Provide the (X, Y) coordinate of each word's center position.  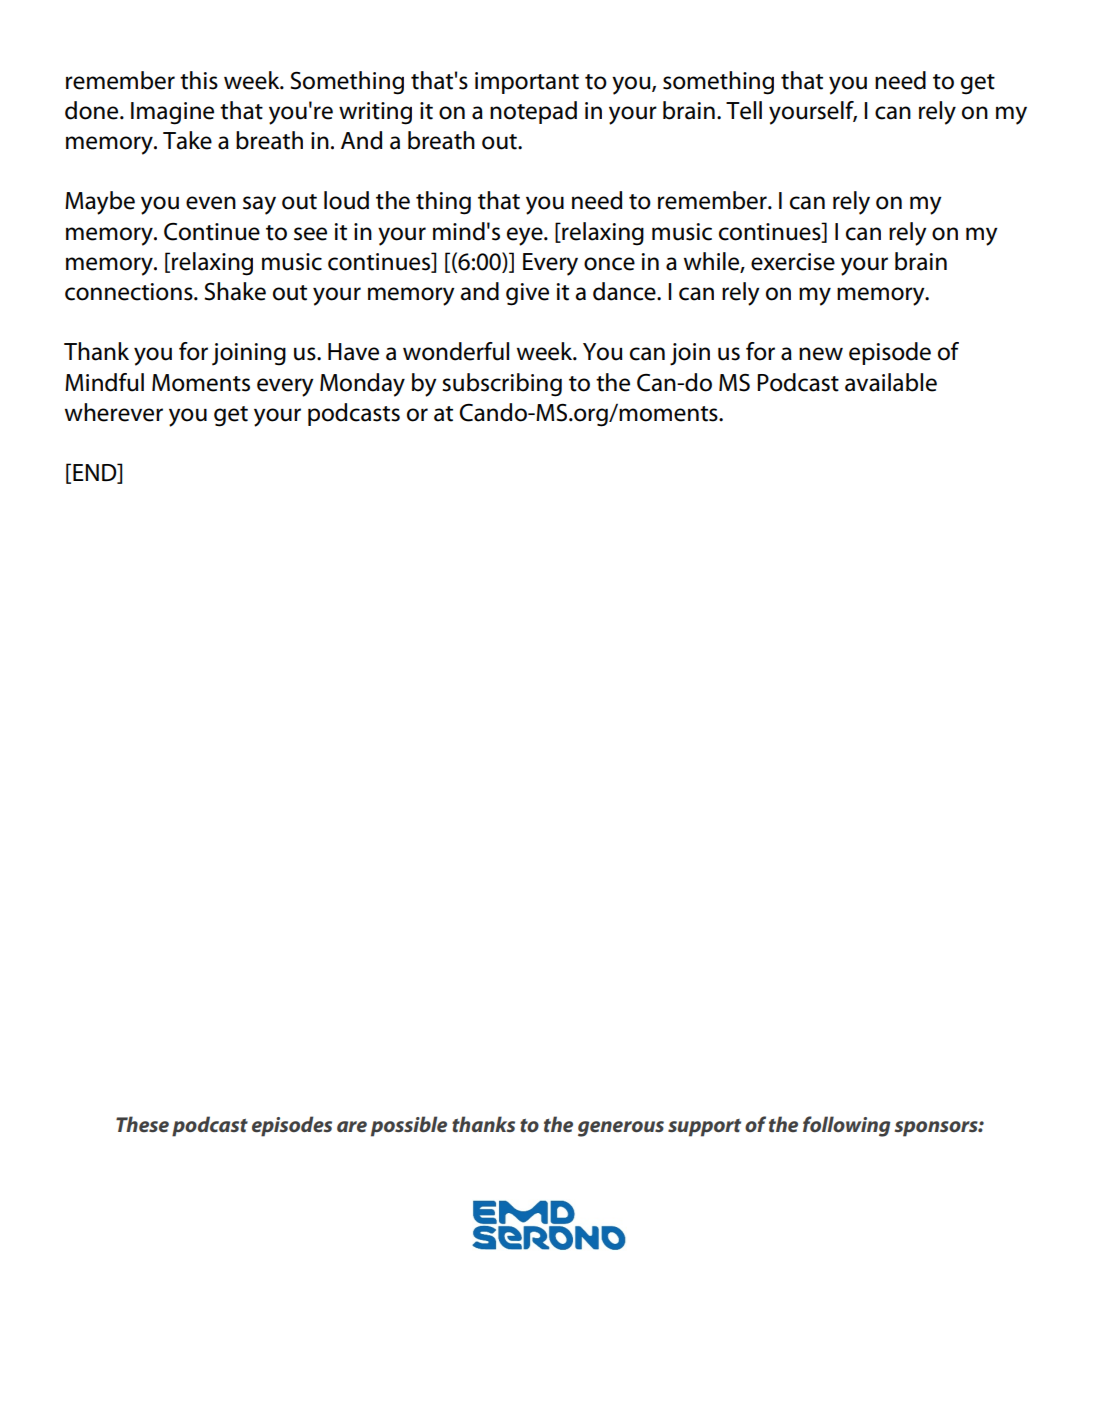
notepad (533, 112)
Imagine (172, 113)
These (142, 1124)
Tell (744, 110)
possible (409, 1126)
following (846, 1126)
